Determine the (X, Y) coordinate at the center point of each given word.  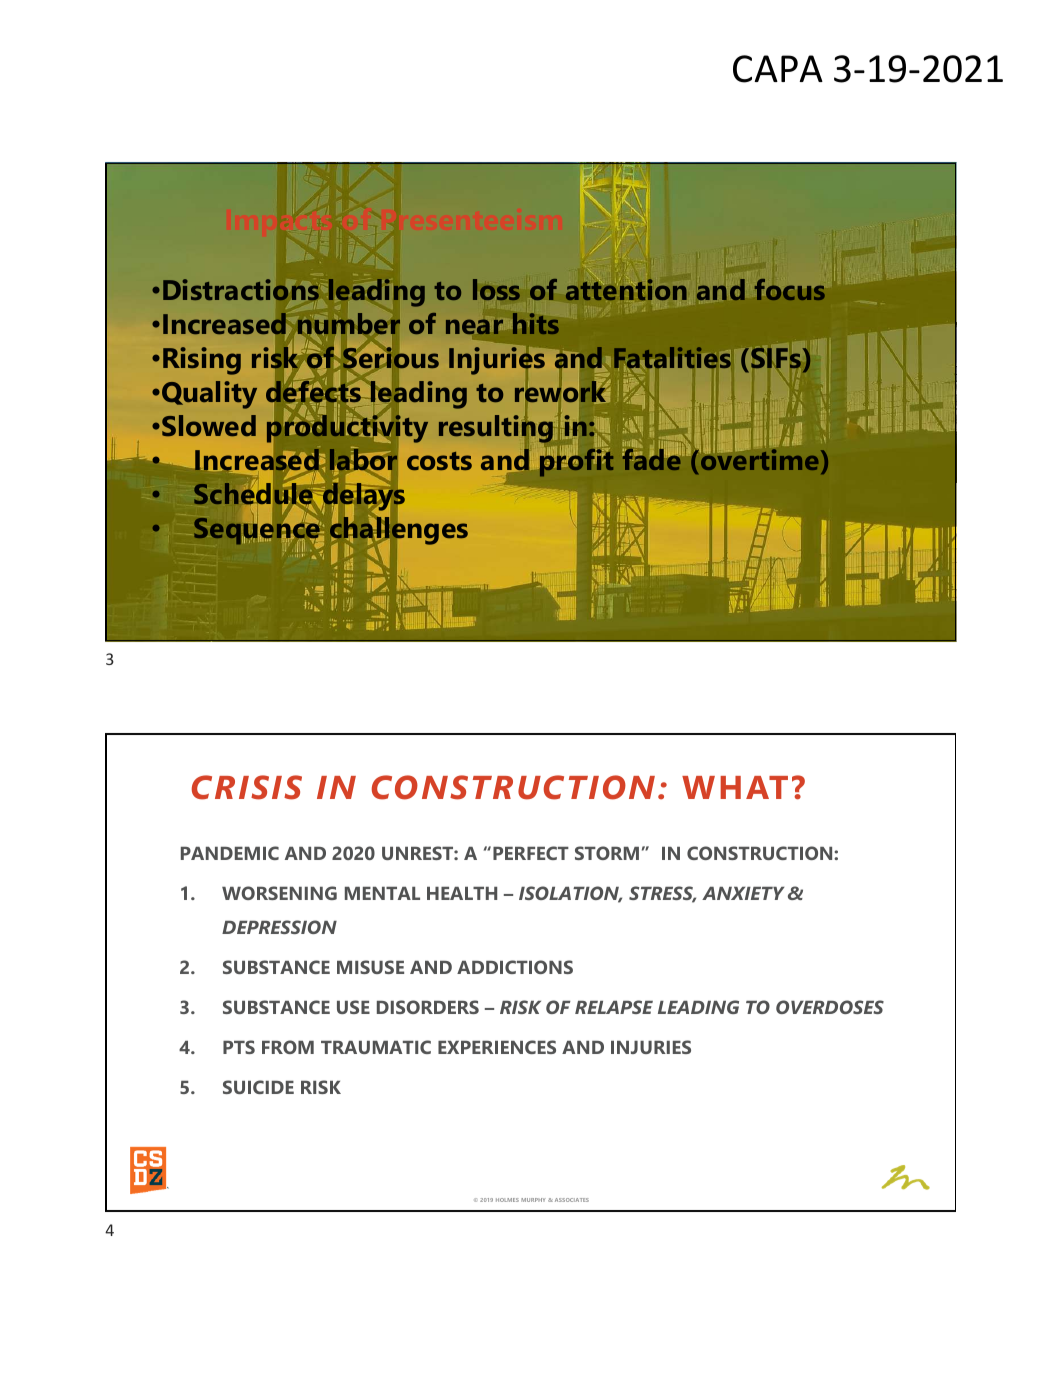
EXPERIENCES (497, 1047)
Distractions (241, 289)
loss (496, 290)
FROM (288, 1047)
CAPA (778, 69)
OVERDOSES (830, 1007)
